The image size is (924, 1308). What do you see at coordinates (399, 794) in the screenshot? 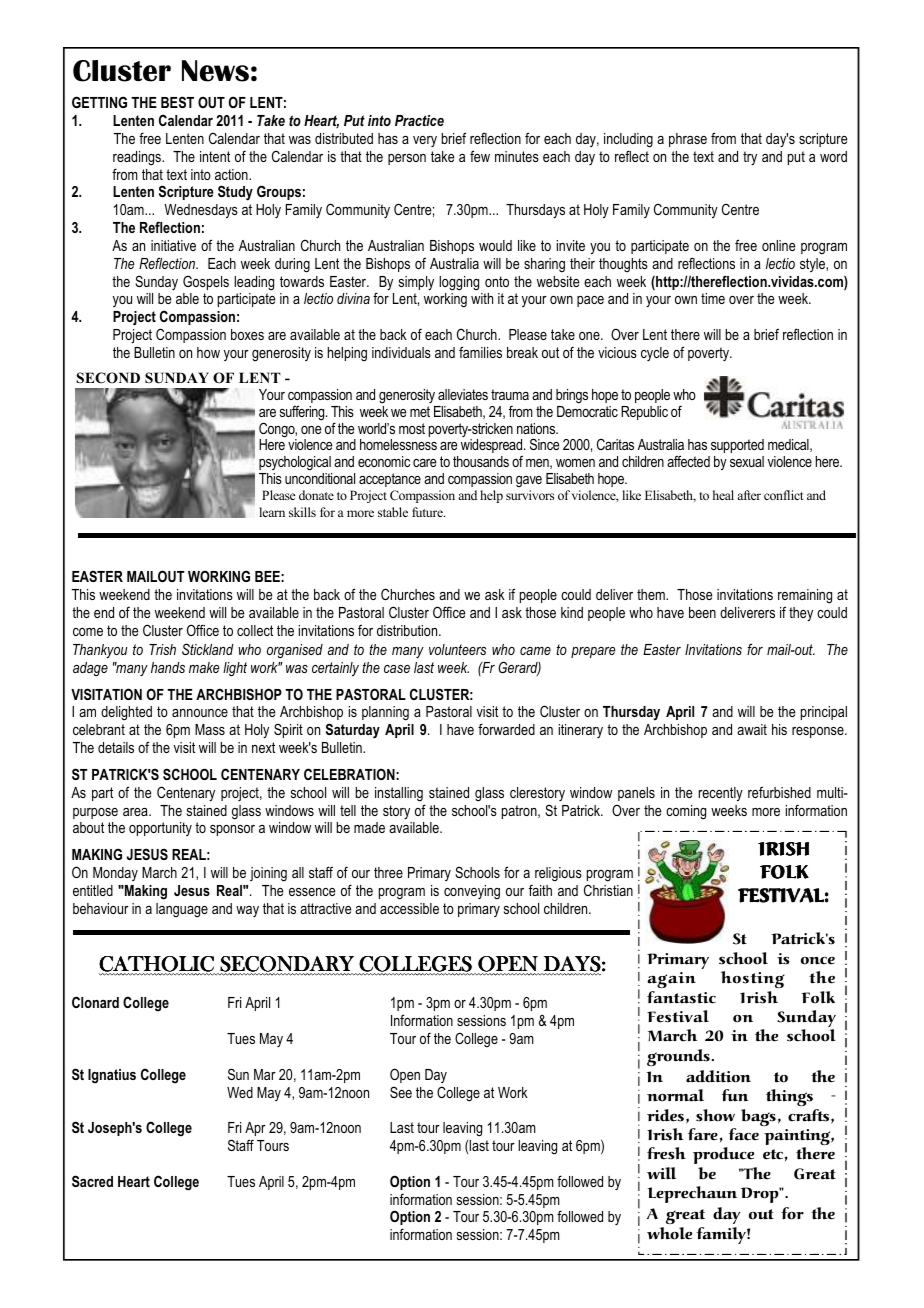
I see `installing` at bounding box center [399, 794].
